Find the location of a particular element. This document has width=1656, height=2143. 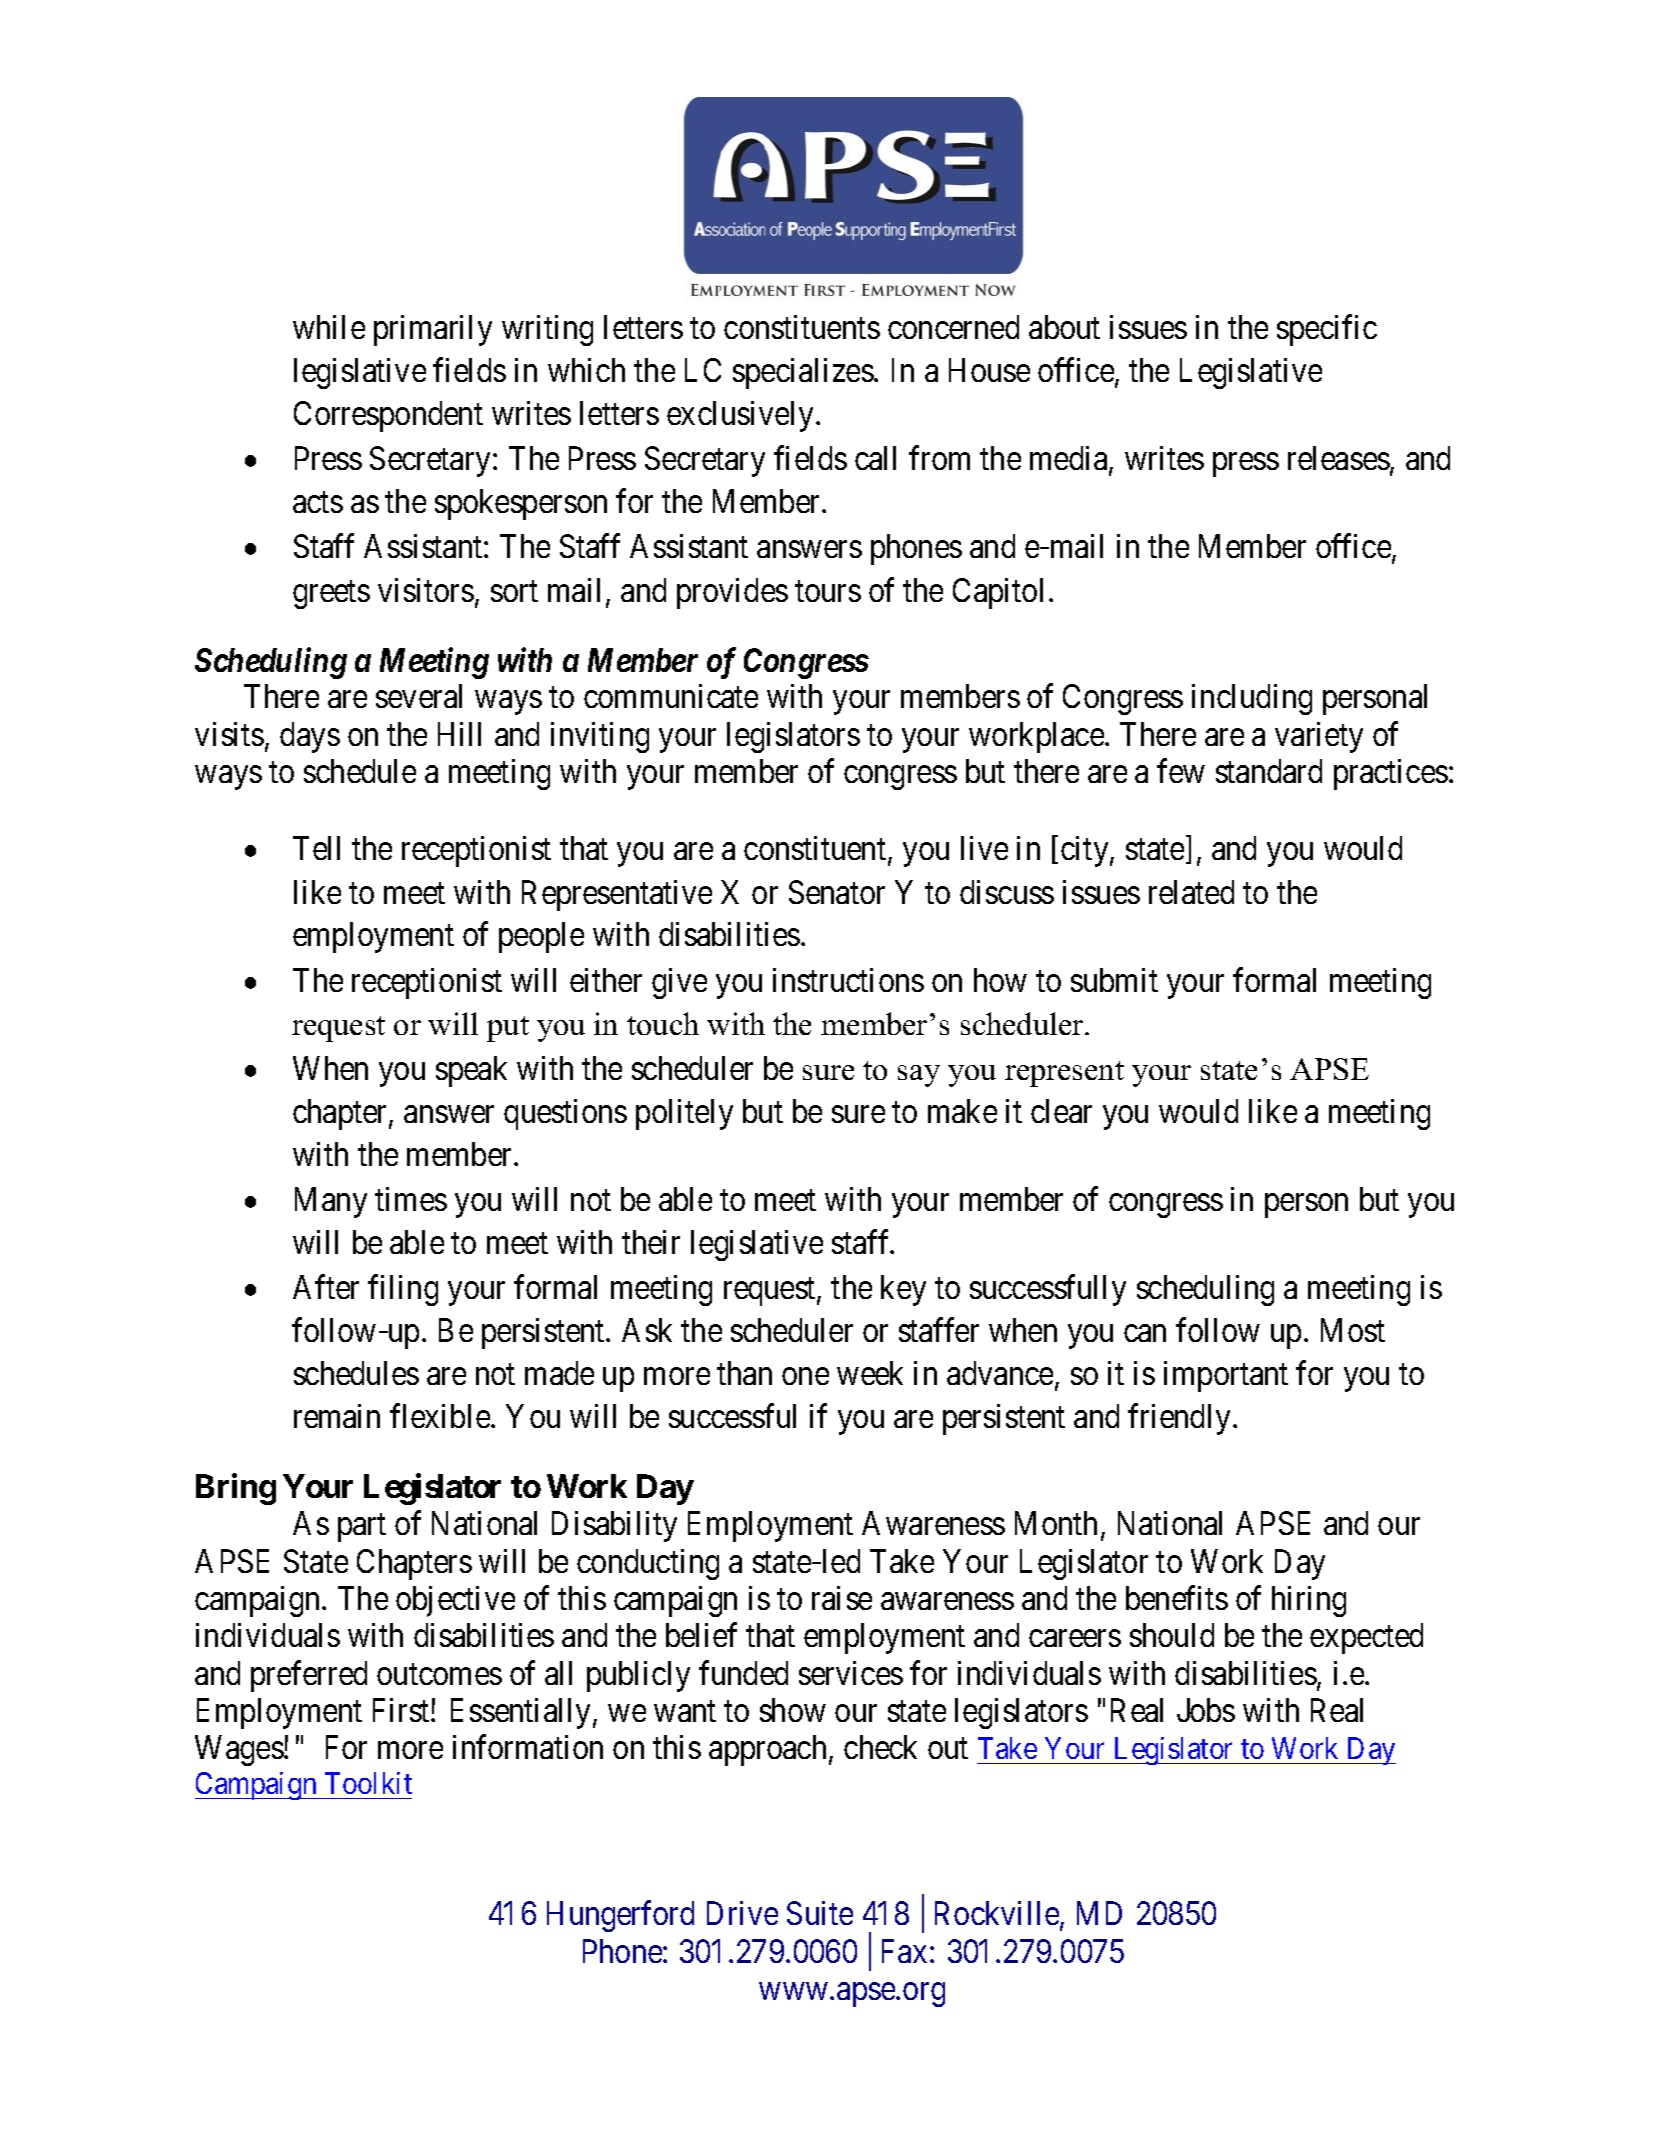

specializes is located at coordinates (803, 373).
